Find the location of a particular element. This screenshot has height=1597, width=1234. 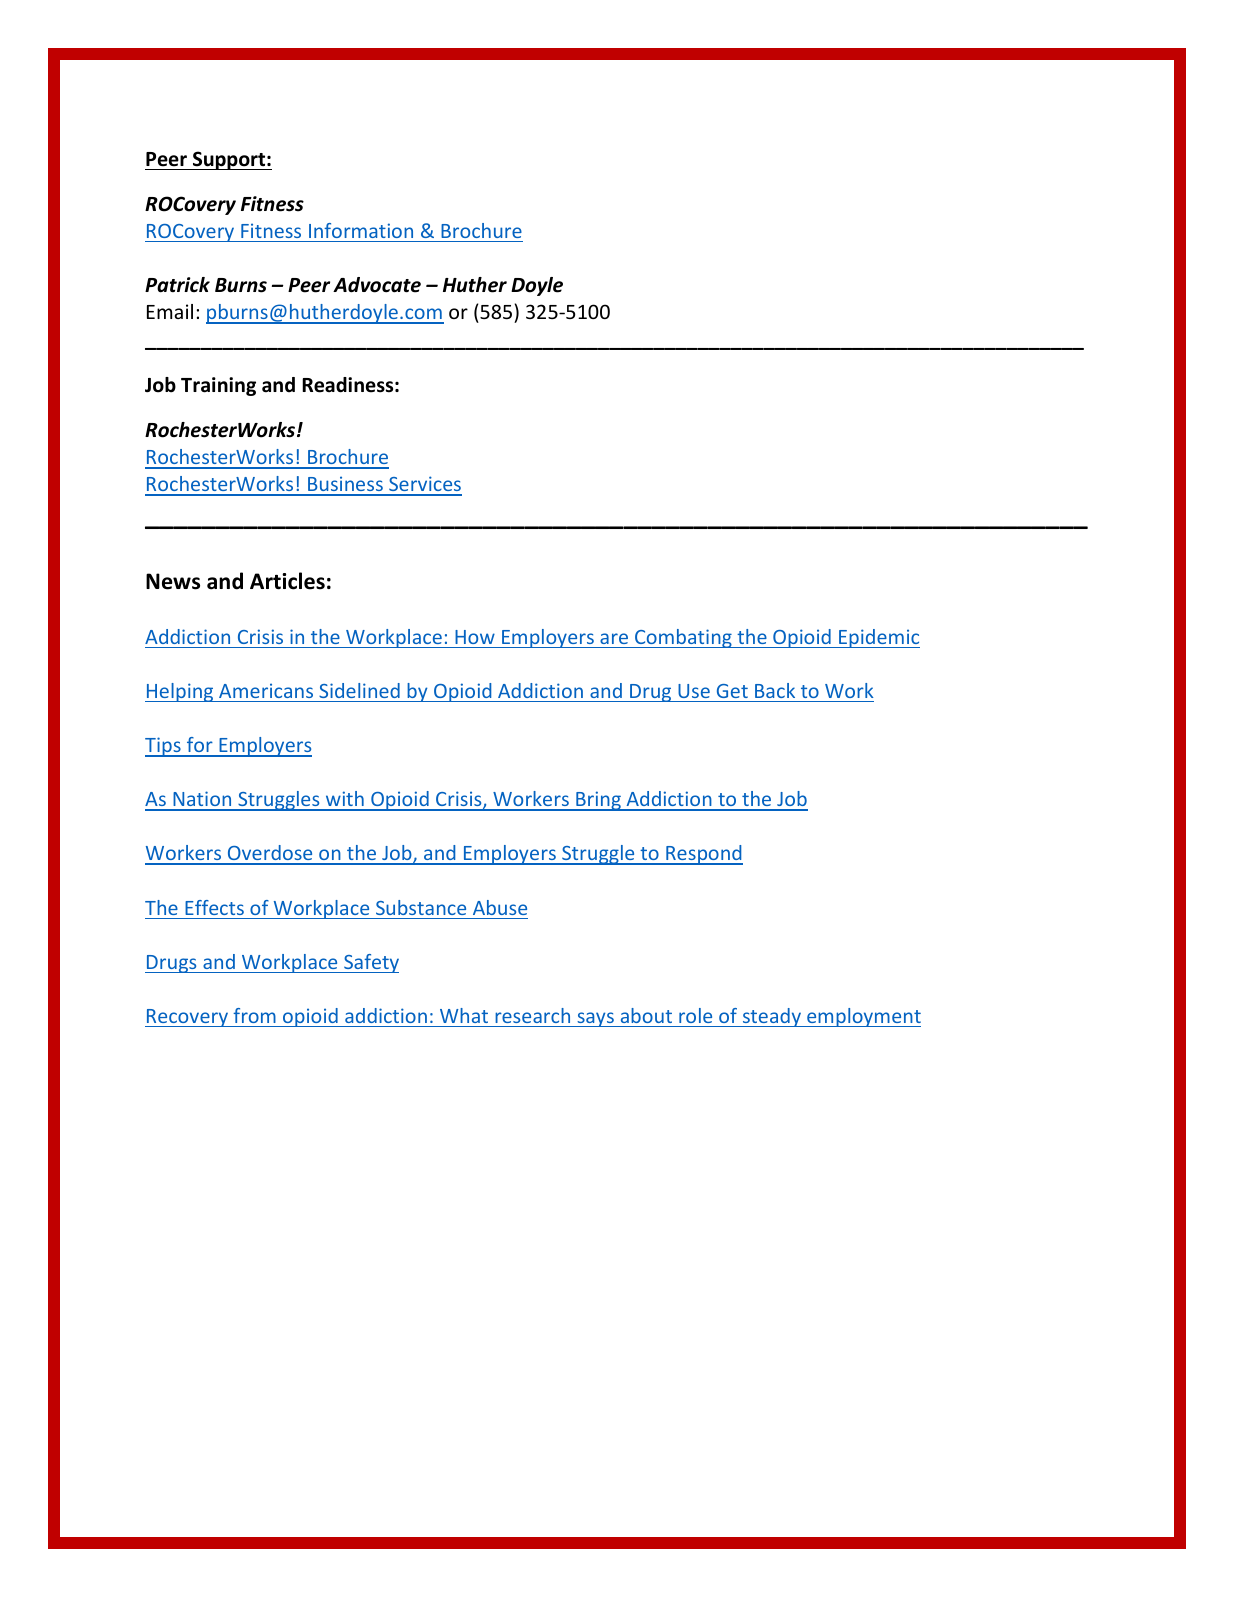

Articles is located at coordinates (287, 581).
